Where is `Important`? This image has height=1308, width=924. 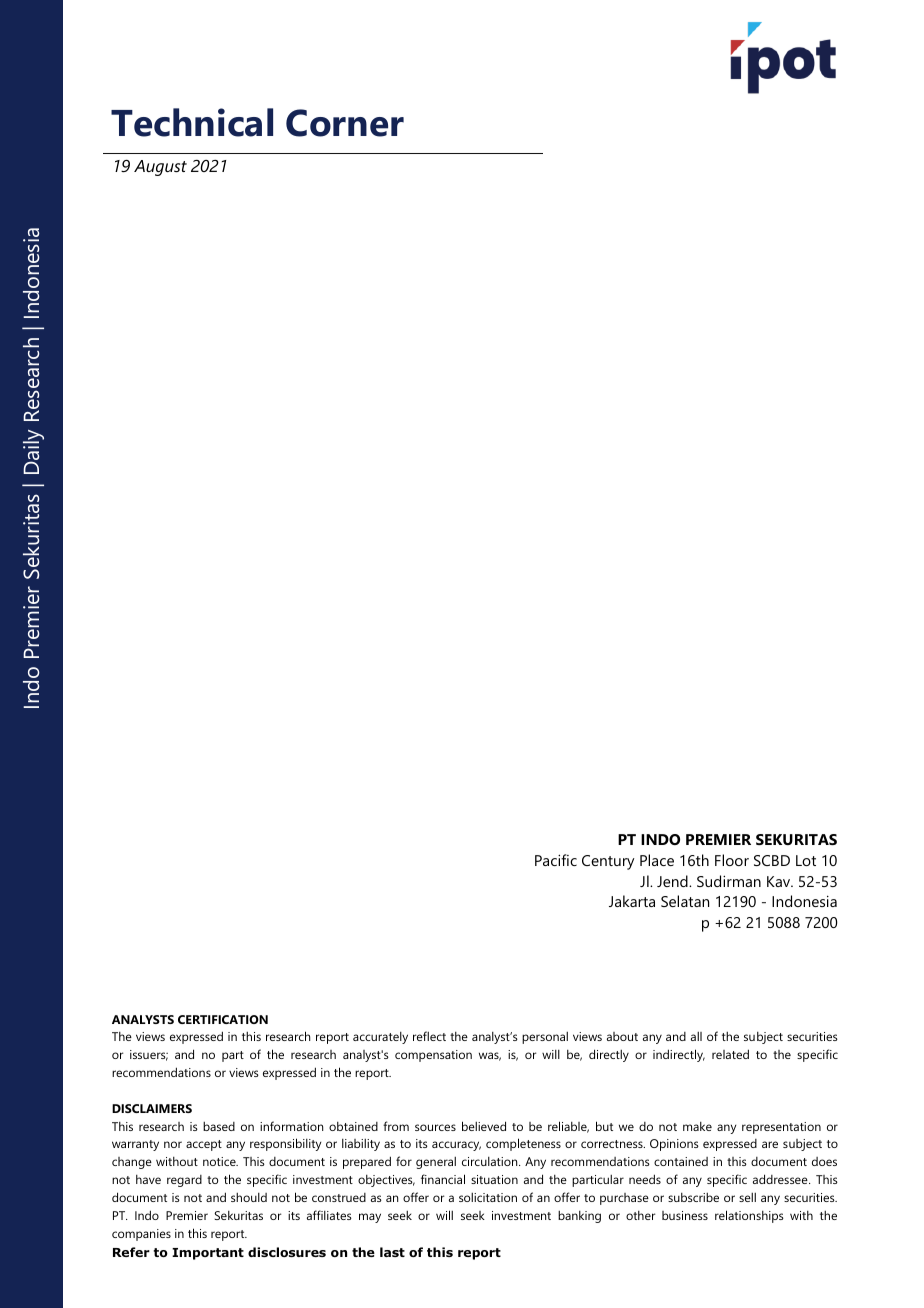 Important is located at coordinates (208, 1254).
